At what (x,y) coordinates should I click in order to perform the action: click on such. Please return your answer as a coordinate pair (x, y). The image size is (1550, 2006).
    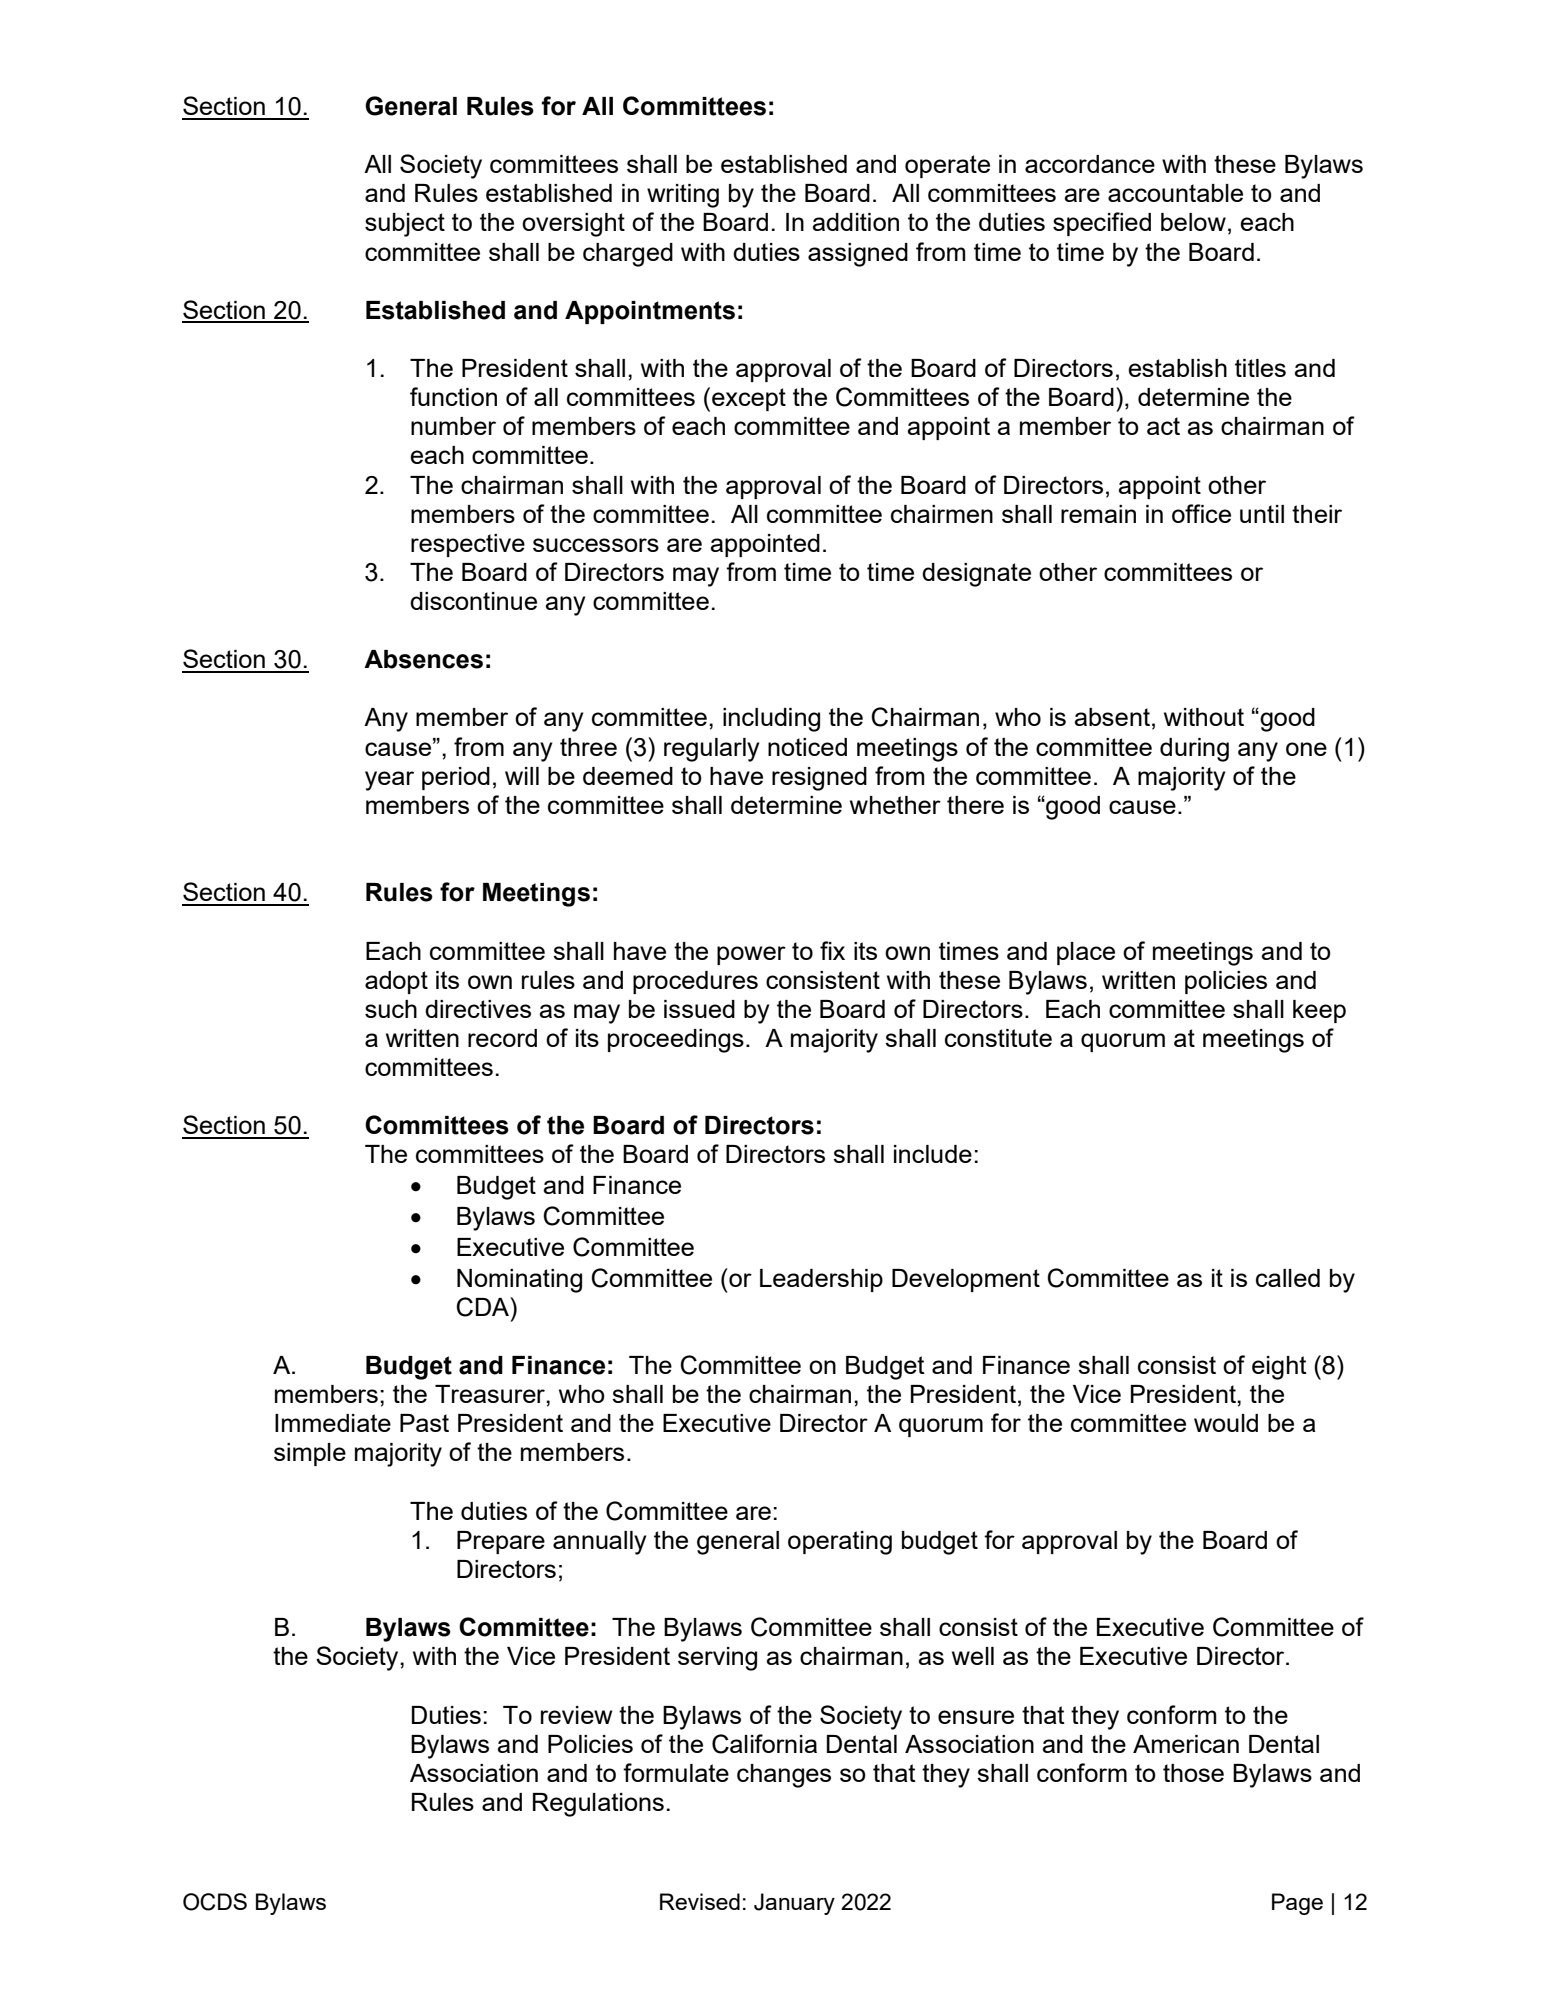
    Looking at the image, I should click on (391, 1009).
